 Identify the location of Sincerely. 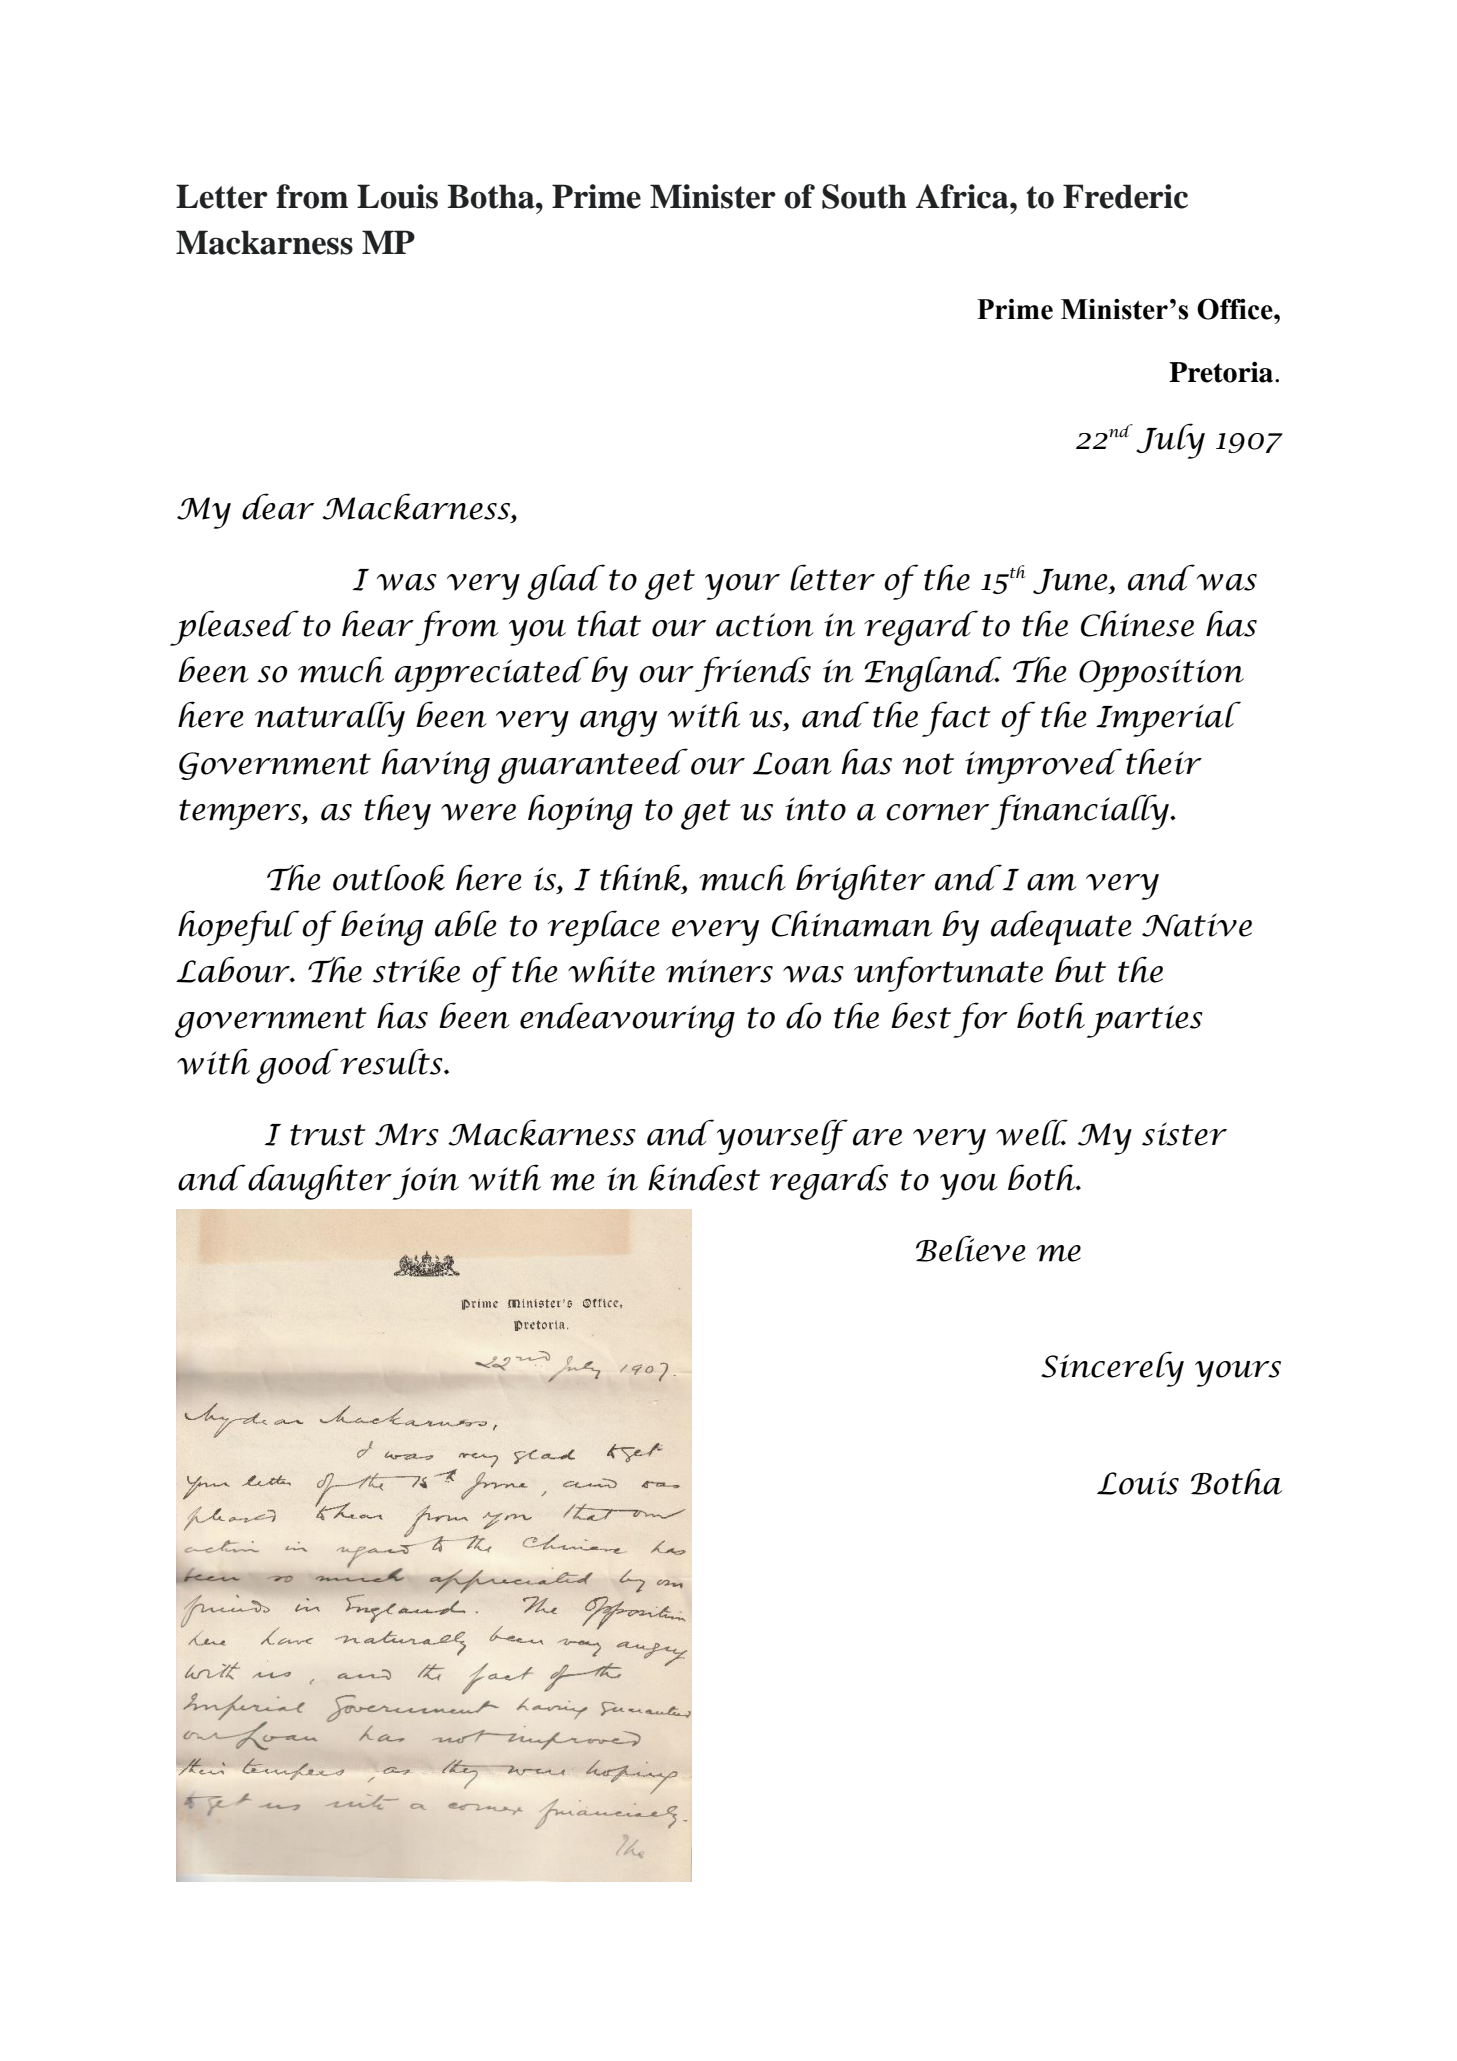
(1112, 1369).
